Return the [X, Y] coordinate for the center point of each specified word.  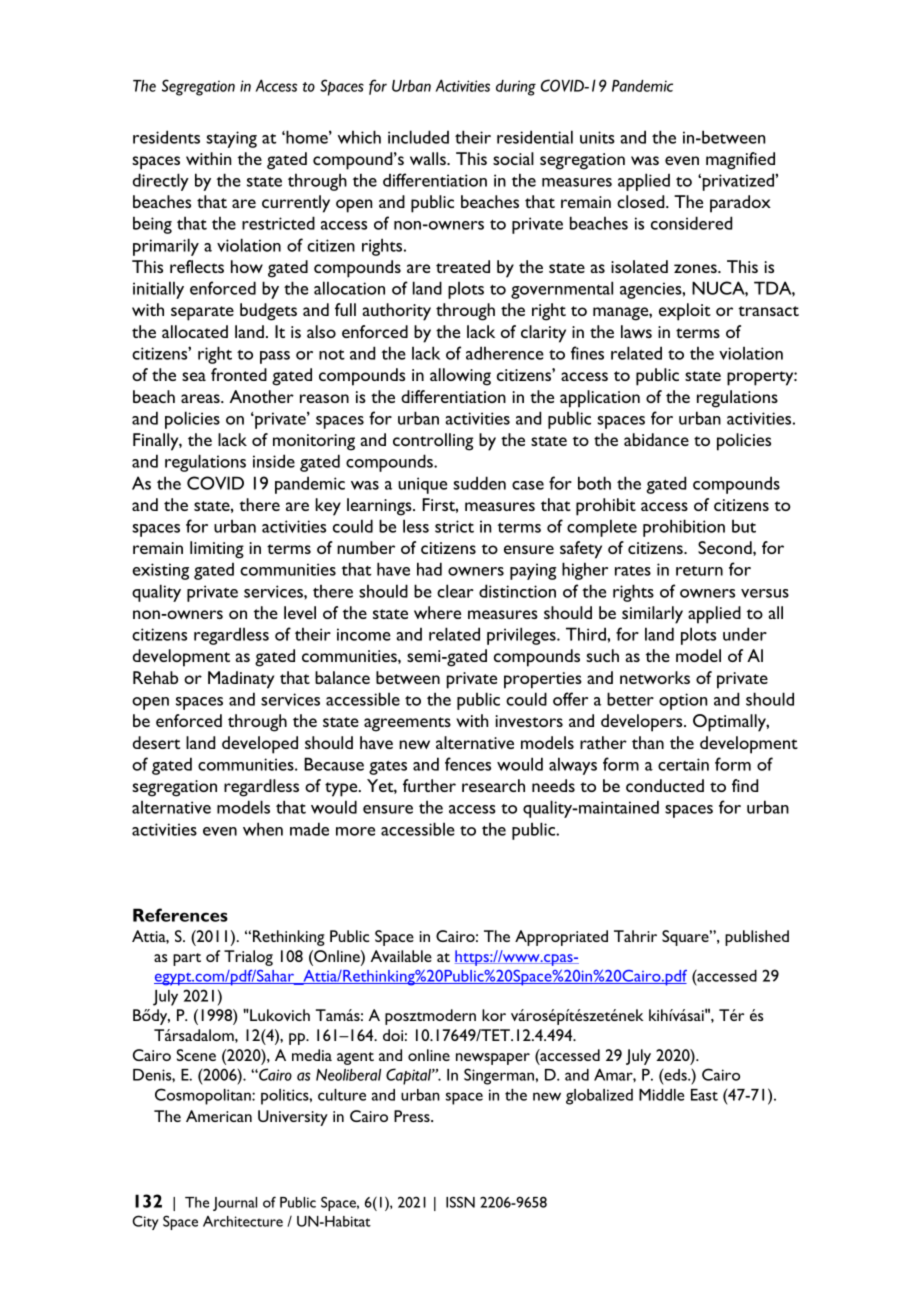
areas [201, 398]
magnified [740, 161]
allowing [460, 377]
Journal [235, 1204]
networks [655, 677]
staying [231, 139]
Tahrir [635, 936]
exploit [685, 312]
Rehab [155, 677]
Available [401, 956]
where [437, 612]
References [180, 915]
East [704, 1095]
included [418, 137]
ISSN [460, 1202]
